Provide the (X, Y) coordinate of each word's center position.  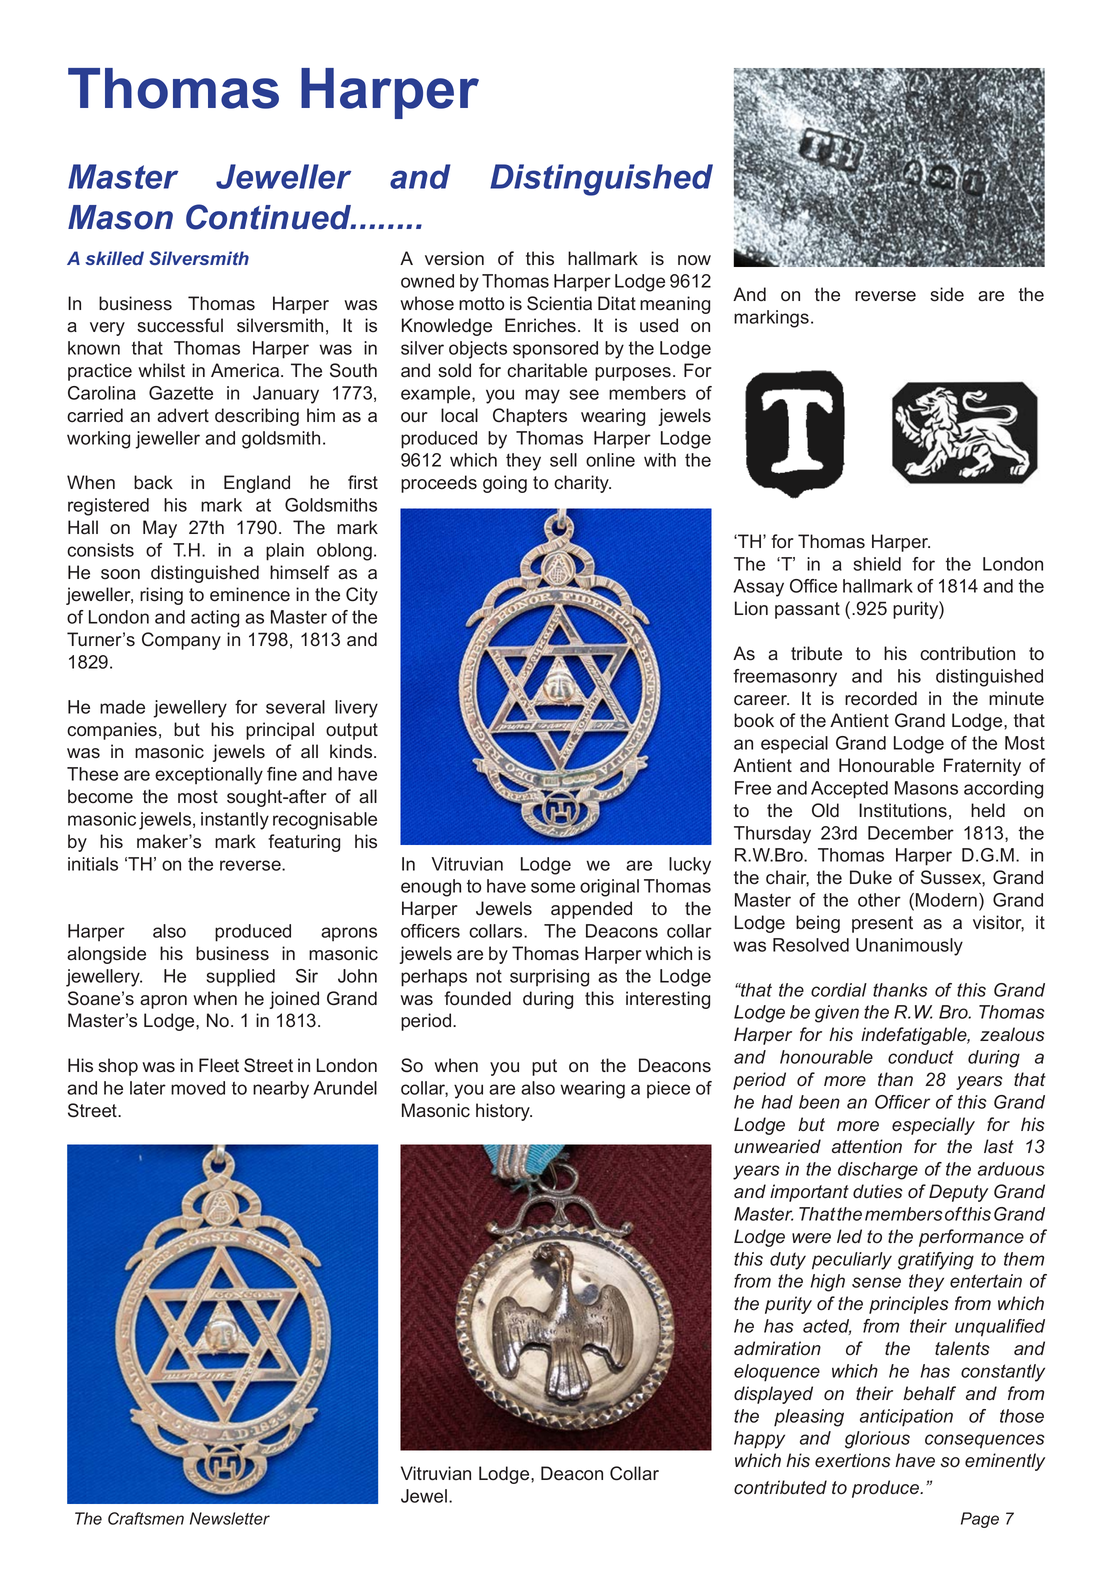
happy (759, 1440)
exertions (853, 1460)
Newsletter (230, 1518)
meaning (675, 305)
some (553, 887)
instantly (235, 821)
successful (180, 325)
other (879, 900)
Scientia (559, 303)
